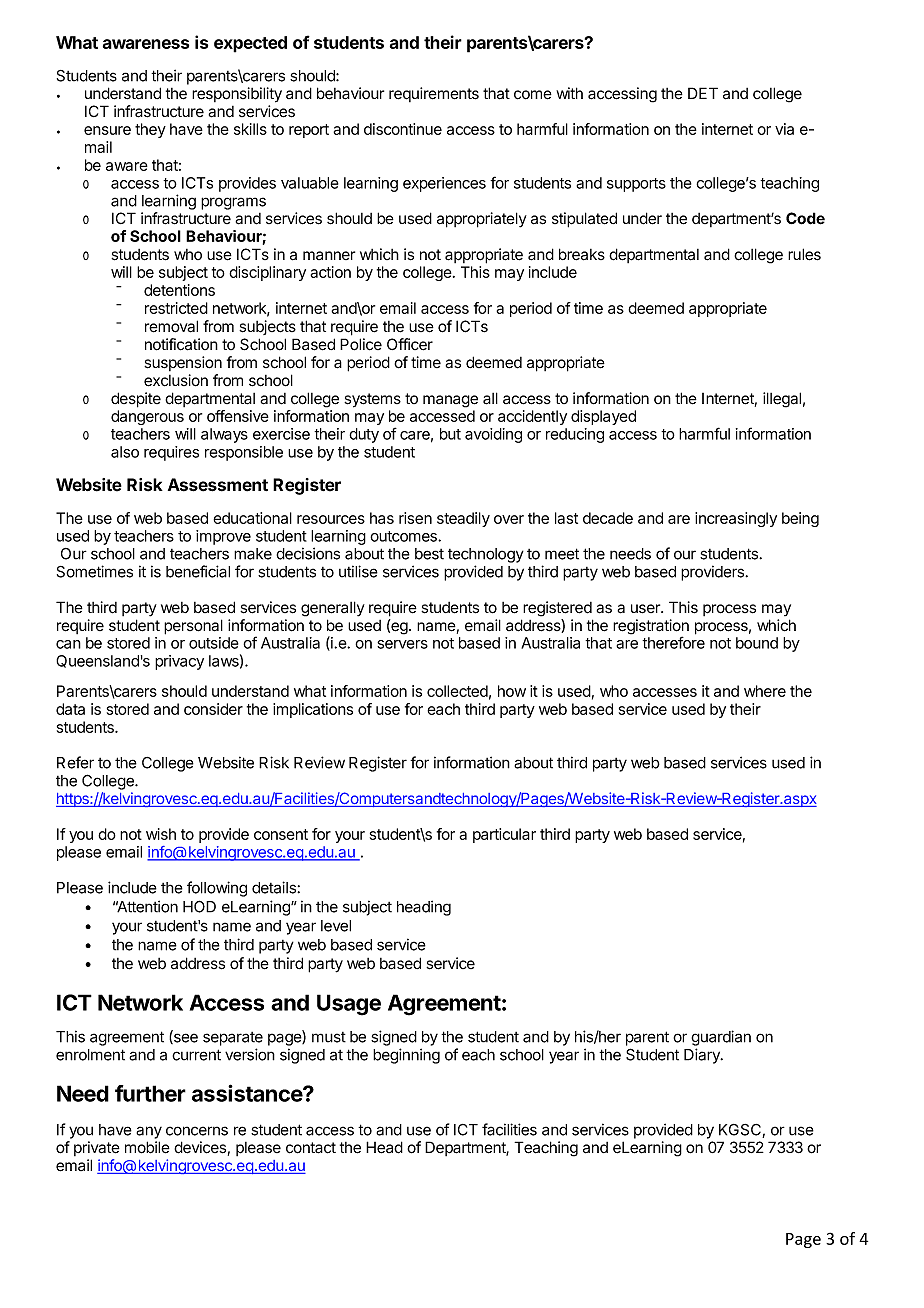 This document has width=924, height=1308. I want to click on via, so click(784, 129).
